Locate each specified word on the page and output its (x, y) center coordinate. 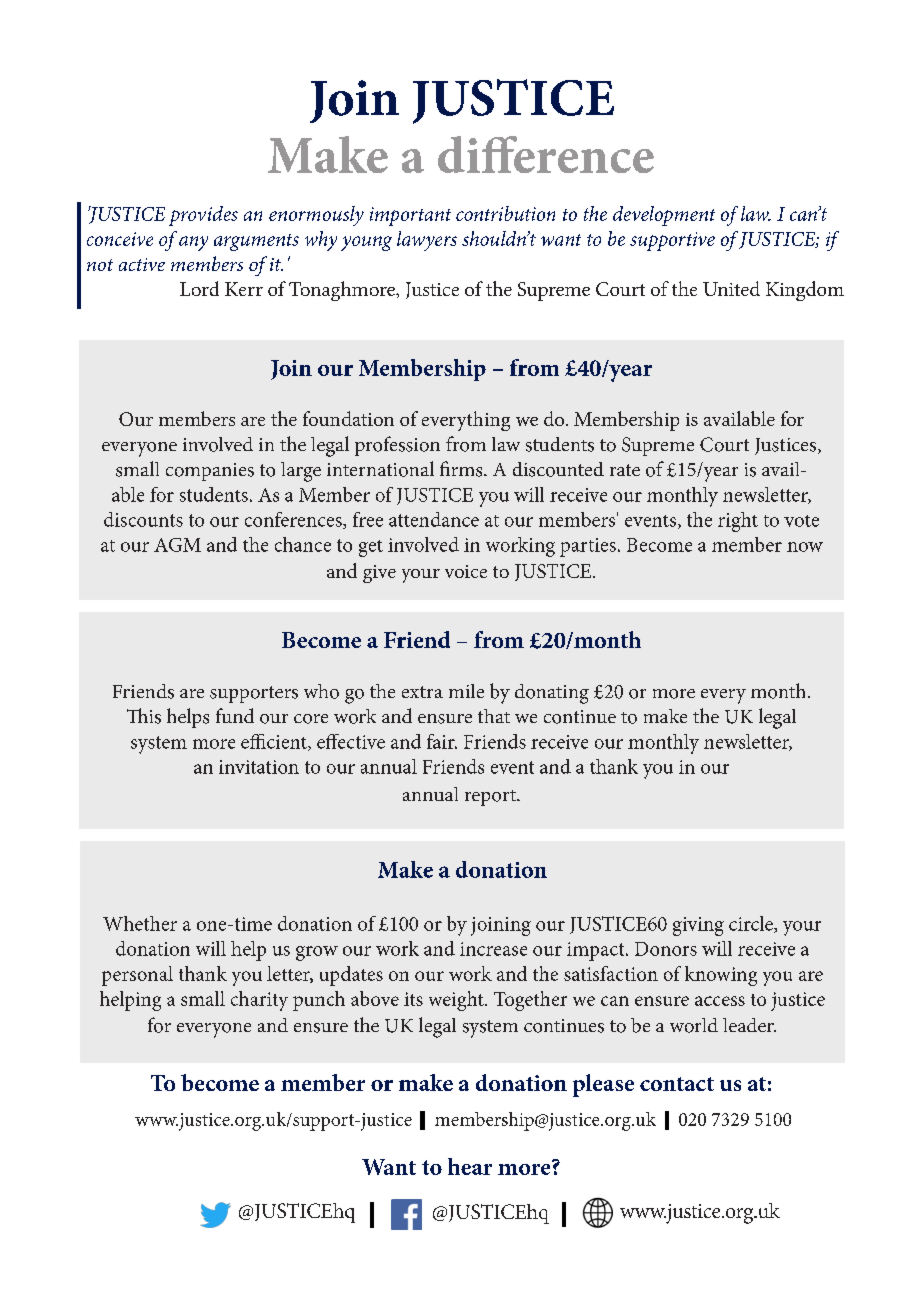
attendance (434, 519)
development (664, 216)
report (491, 798)
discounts (143, 519)
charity (259, 1001)
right (738, 522)
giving (698, 926)
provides (203, 216)
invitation (259, 767)
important (410, 216)
